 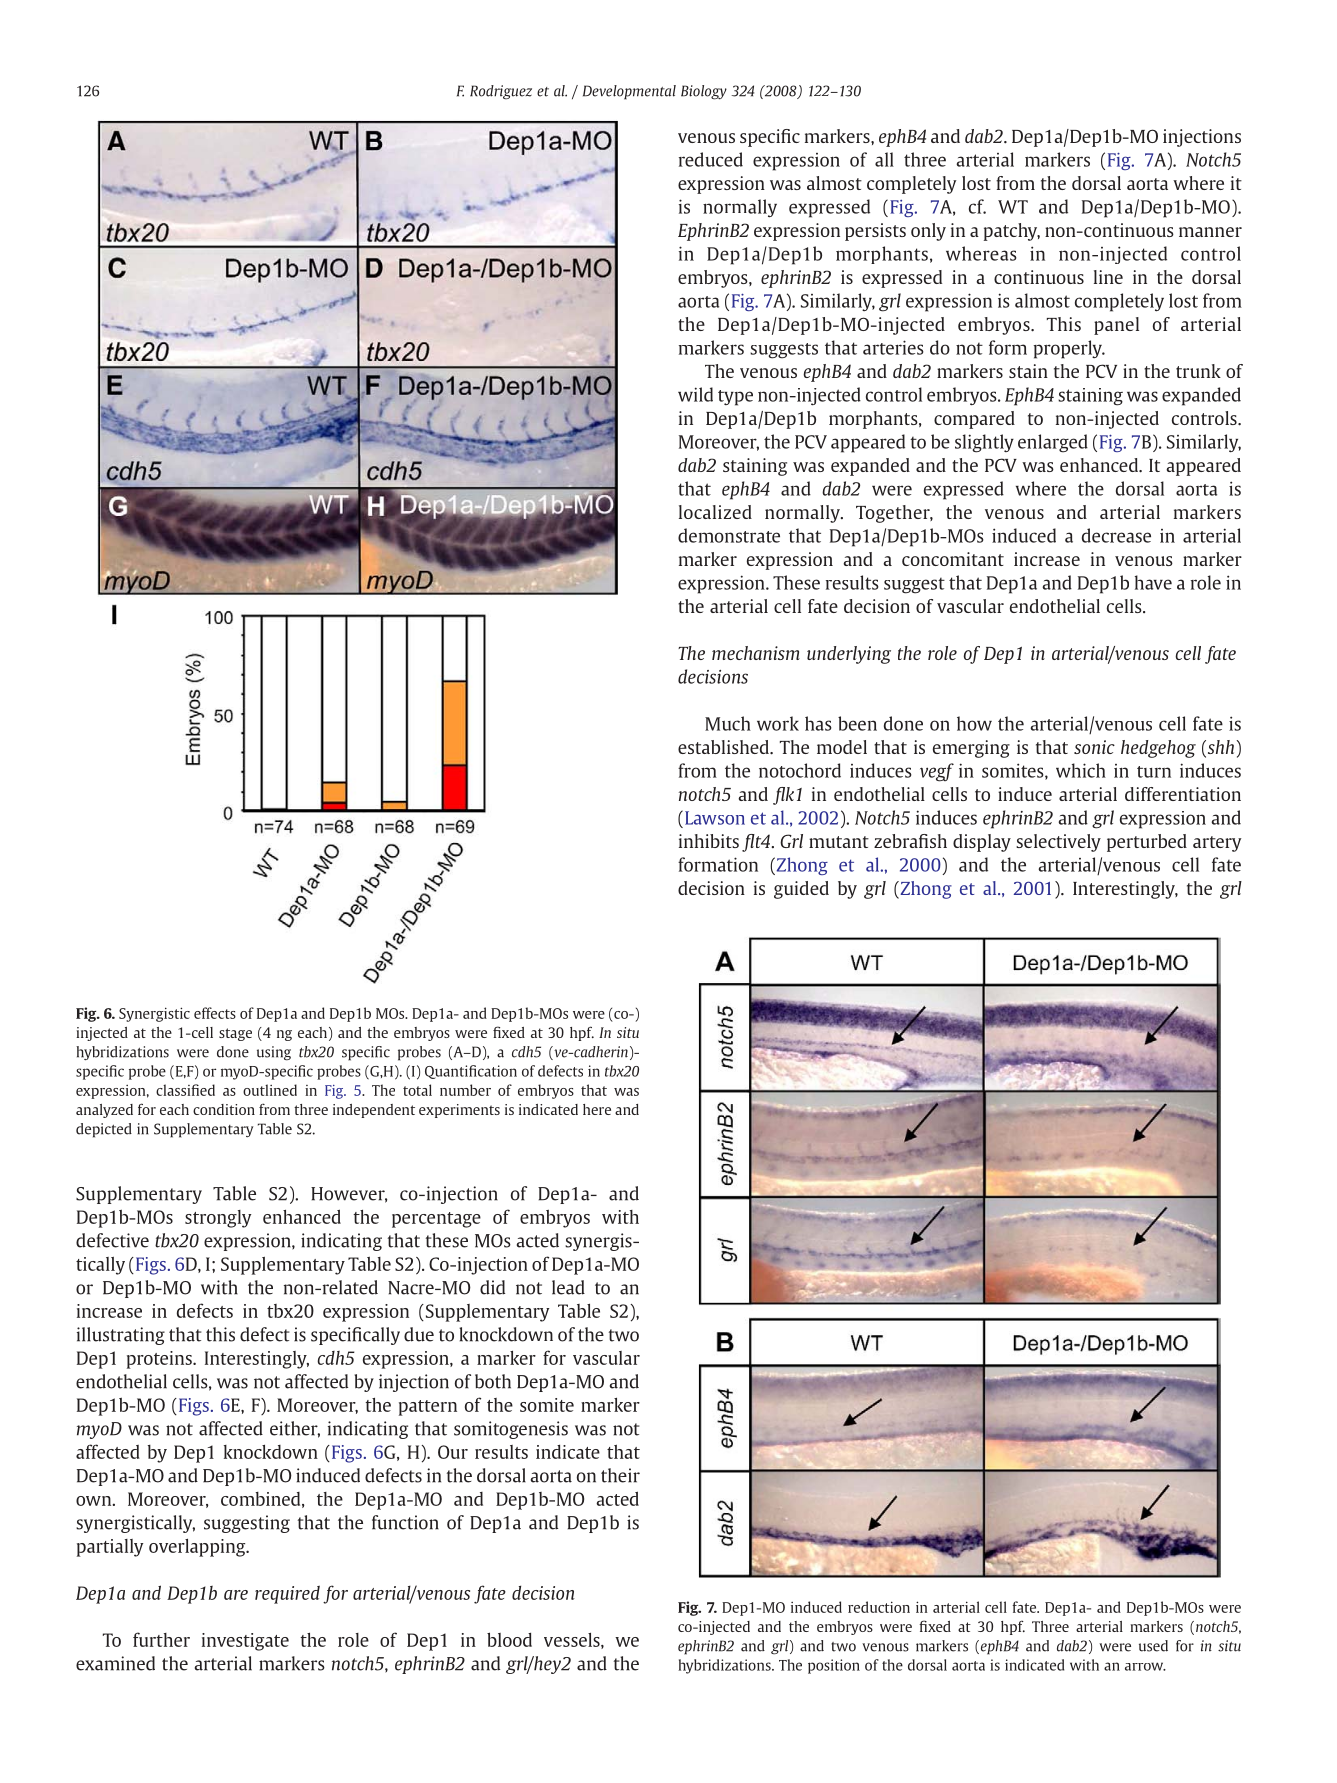 I want to click on localized, so click(x=715, y=512).
